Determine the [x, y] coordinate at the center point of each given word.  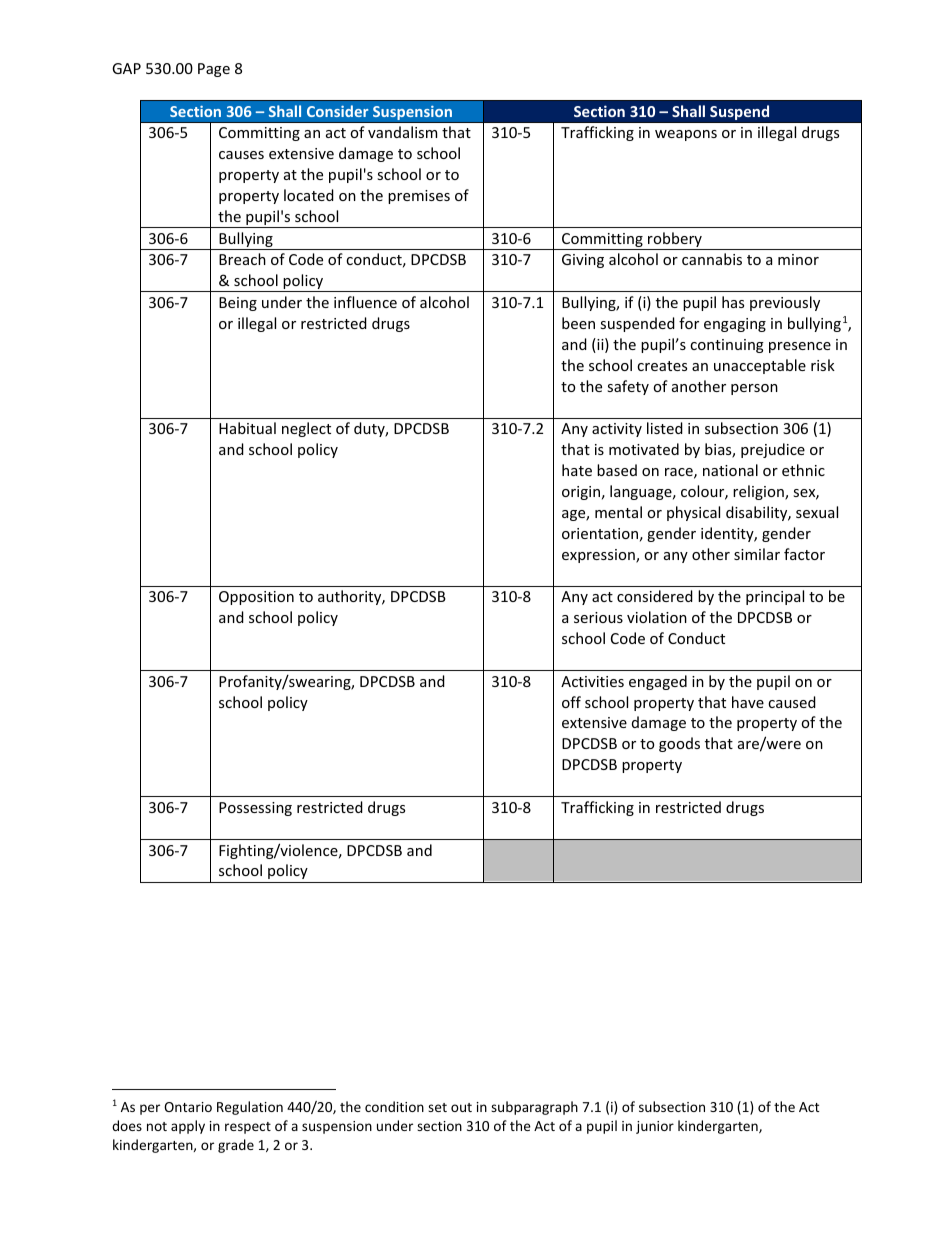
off [571, 702]
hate [577, 470]
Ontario [188, 1107]
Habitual [247, 428]
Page [214, 70]
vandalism [402, 132]
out [461, 1107]
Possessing [255, 809]
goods [679, 744]
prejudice [773, 450]
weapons [686, 135]
